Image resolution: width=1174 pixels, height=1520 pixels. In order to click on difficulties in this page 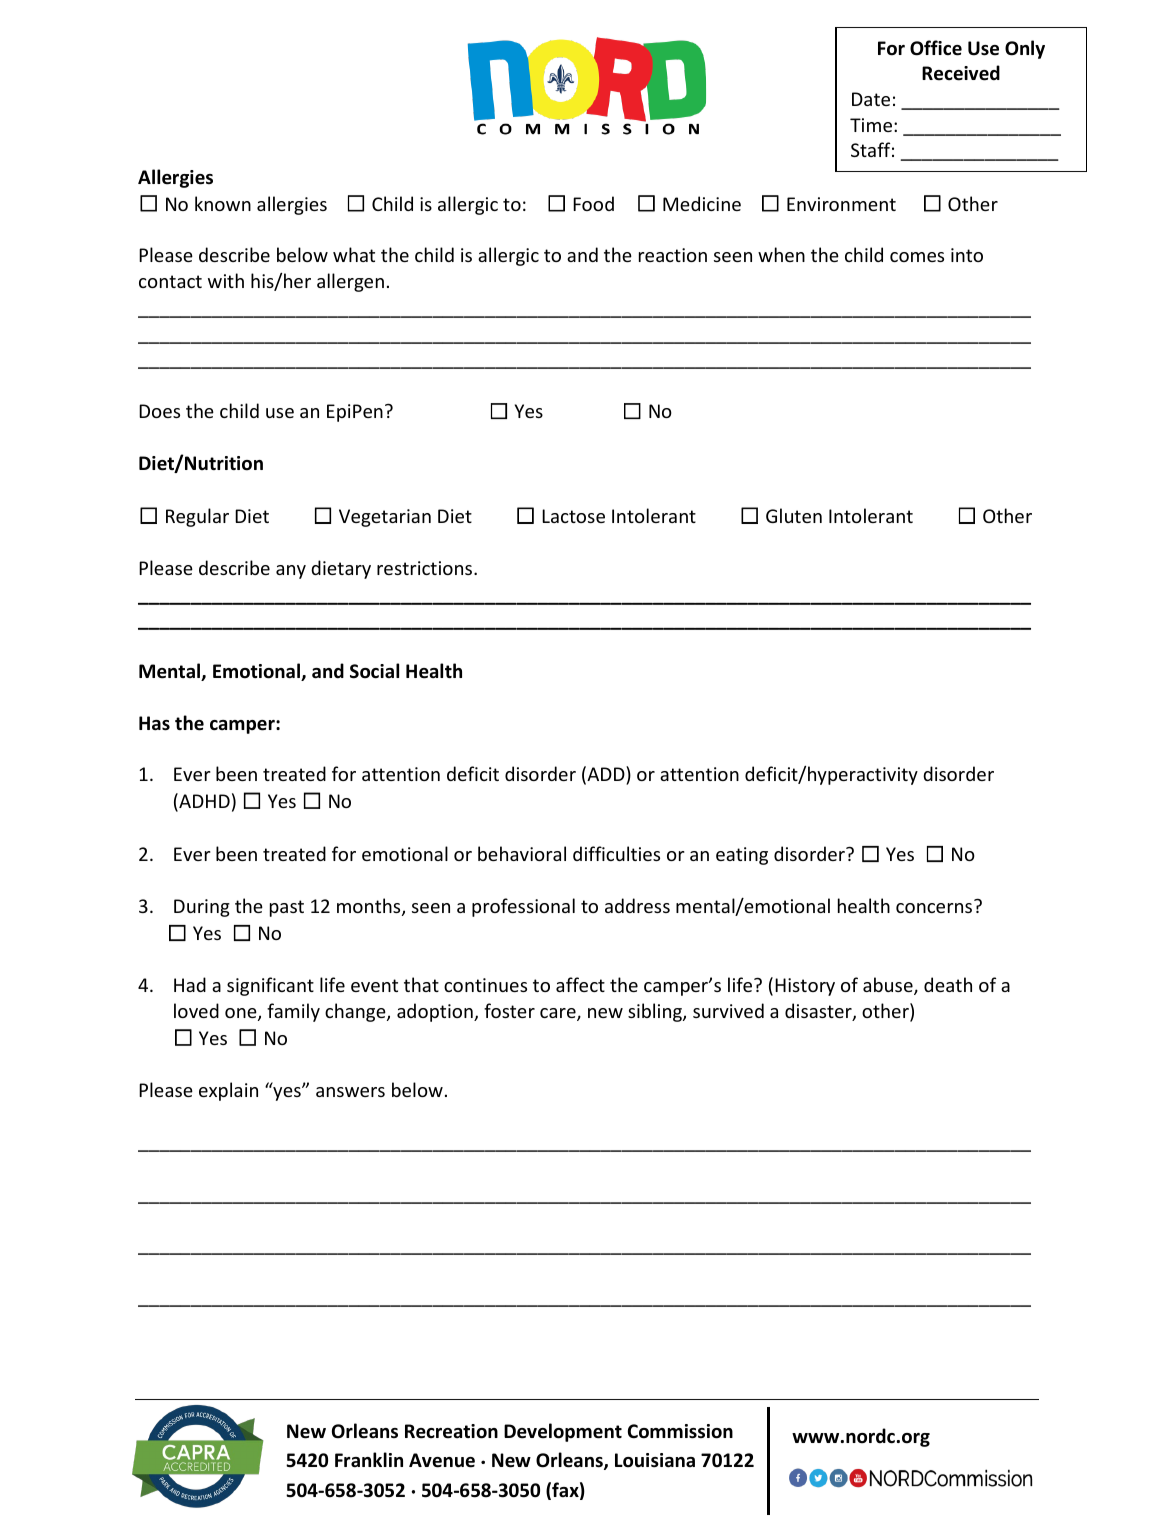, I will do `click(616, 853)`.
